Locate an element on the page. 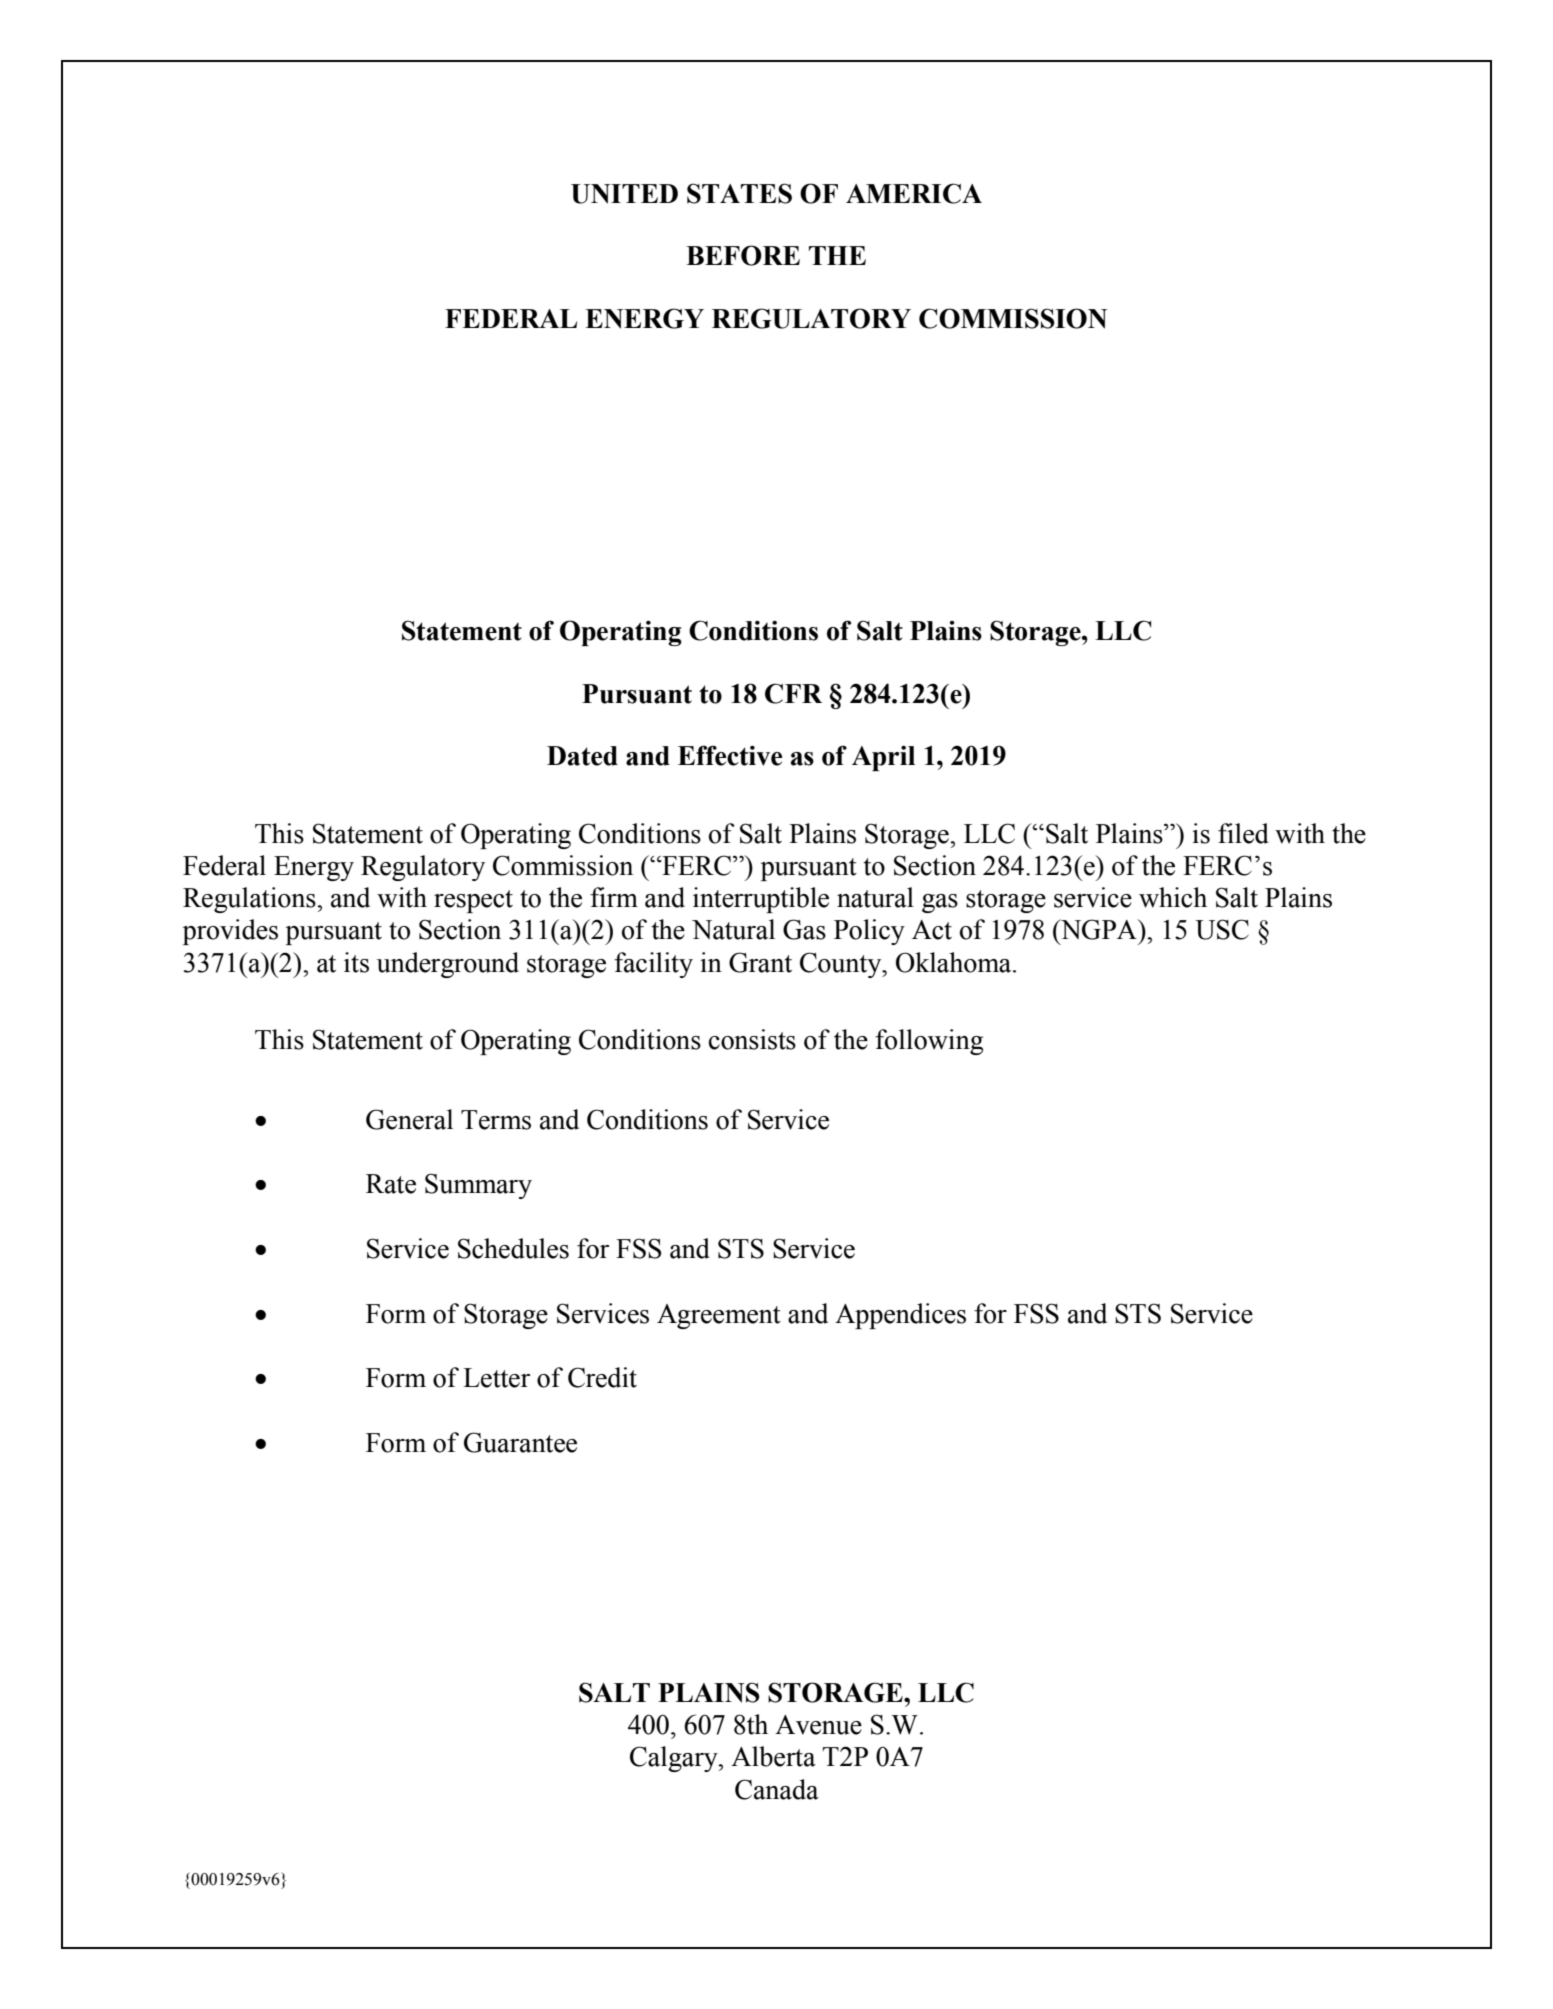 This document has height=2009, width=1553. Letter is located at coordinates (496, 1378).
